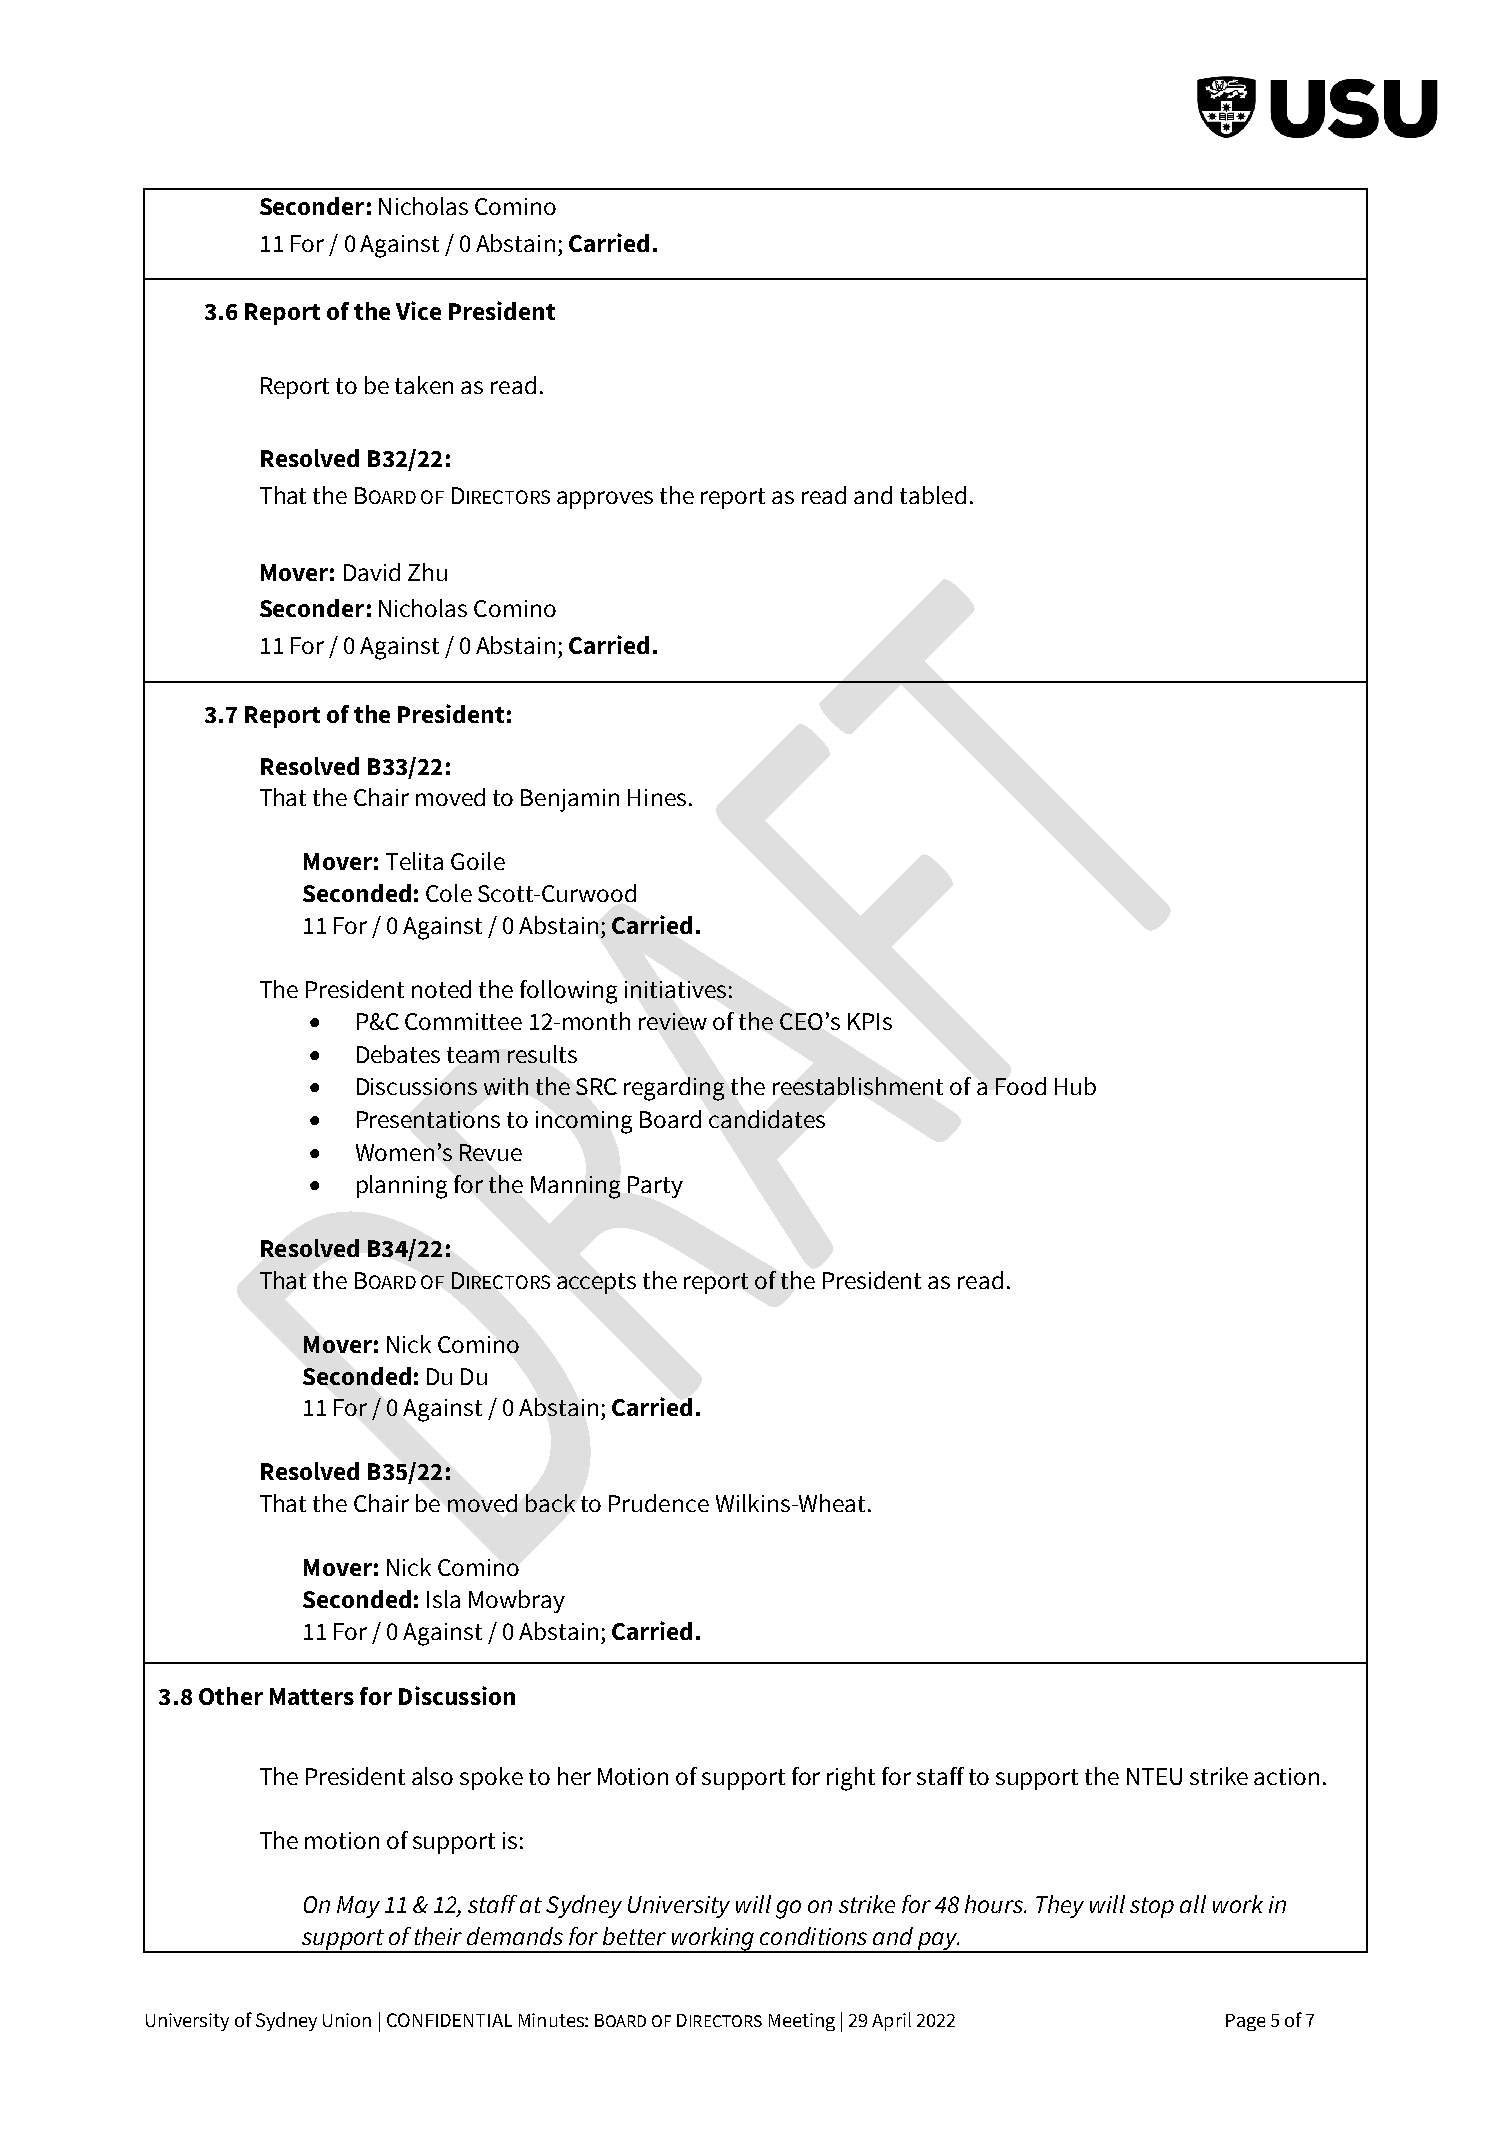 This image has width=1512, height=2139. What do you see at coordinates (402, 1187) in the image?
I see `planning` at bounding box center [402, 1187].
